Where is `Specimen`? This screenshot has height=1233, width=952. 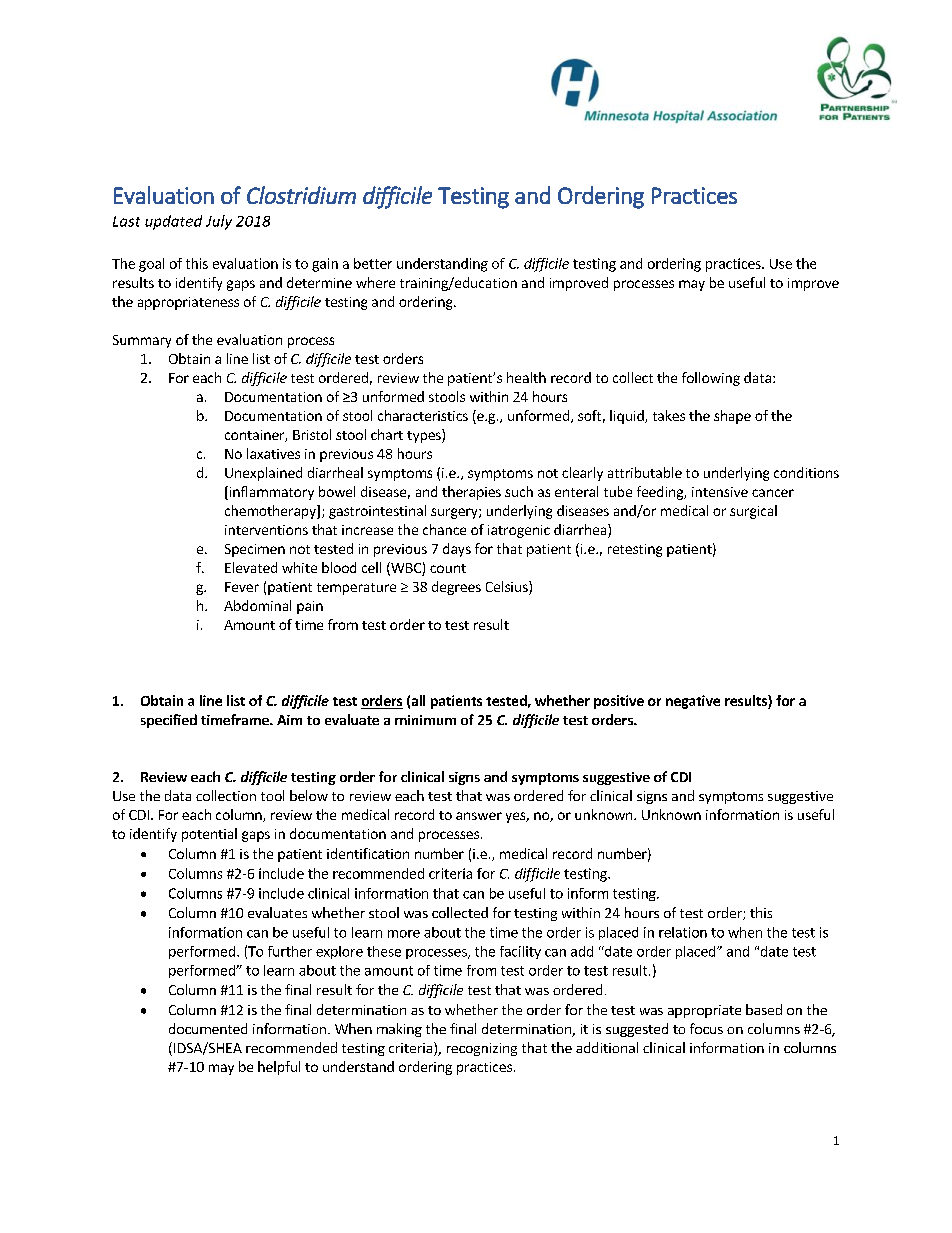
Specimen is located at coordinates (255, 550).
